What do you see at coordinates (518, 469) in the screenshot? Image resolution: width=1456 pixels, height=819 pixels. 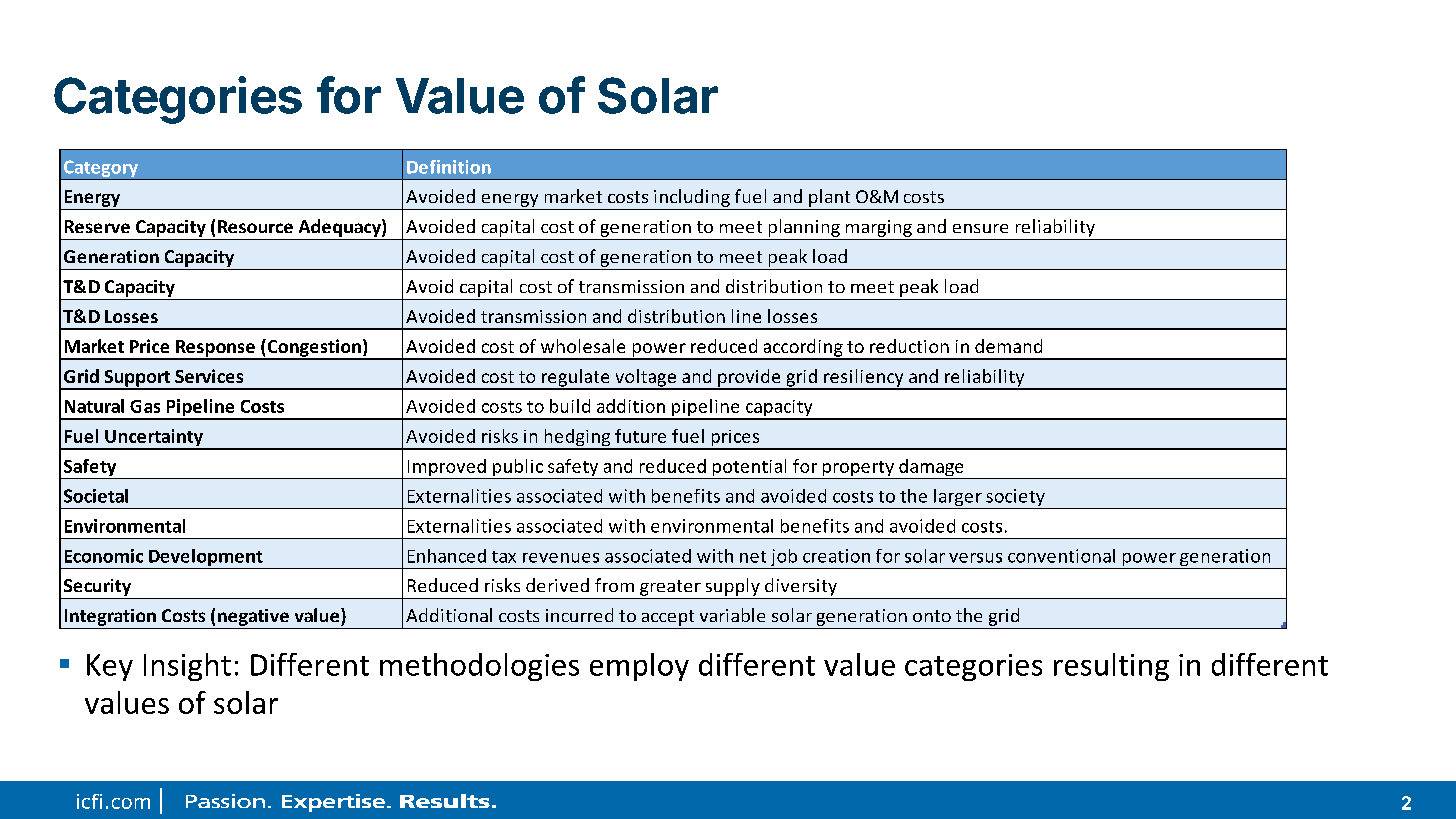 I see `public` at bounding box center [518, 469].
